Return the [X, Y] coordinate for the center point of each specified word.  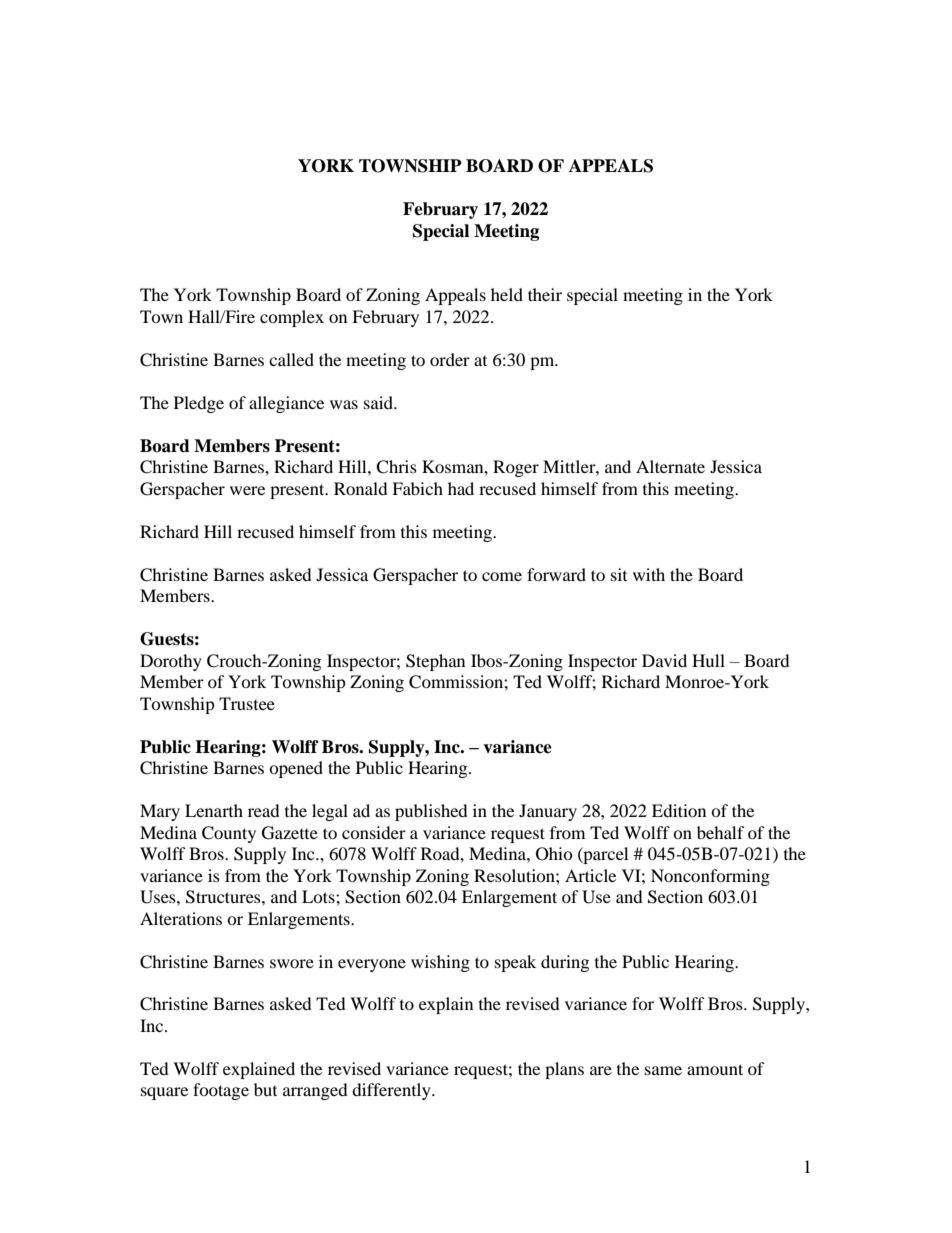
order [450, 359]
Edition [679, 810]
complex [292, 318]
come [502, 576]
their [545, 294]
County [229, 834]
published [431, 812]
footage [221, 1091]
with [649, 574]
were [247, 490]
